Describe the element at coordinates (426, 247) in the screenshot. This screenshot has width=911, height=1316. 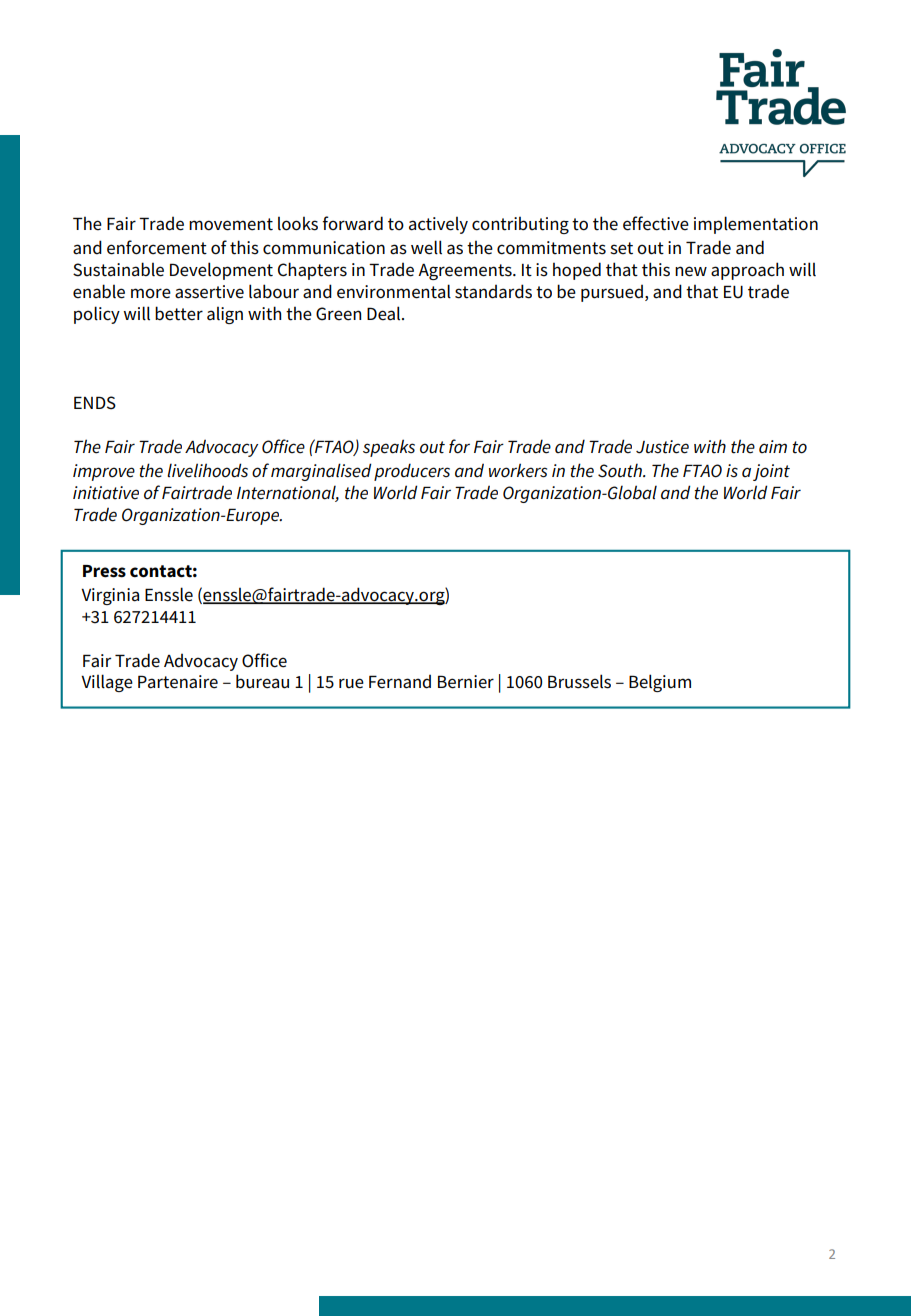
I see `well` at that location.
